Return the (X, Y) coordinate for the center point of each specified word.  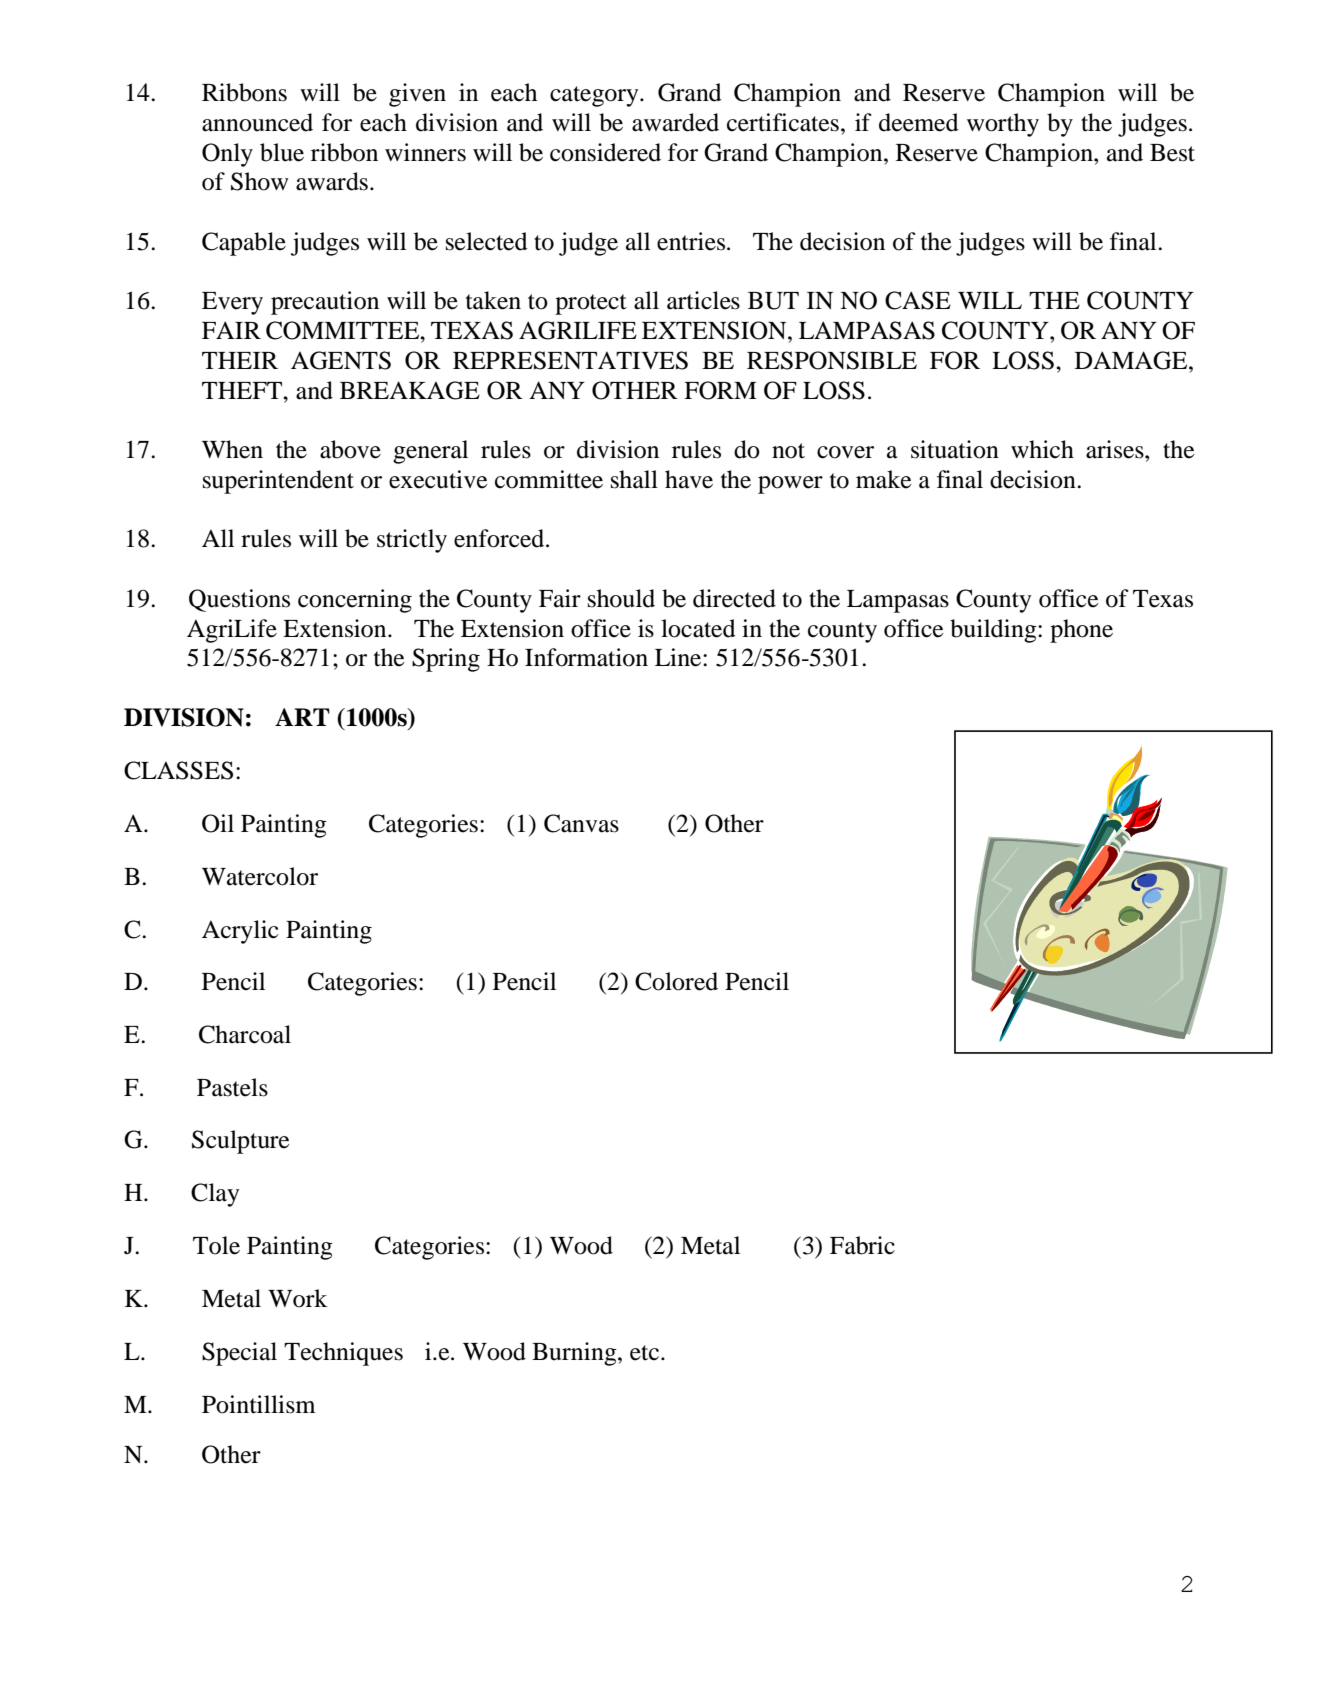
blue (282, 152)
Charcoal (245, 1034)
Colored (676, 981)
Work (298, 1298)
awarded (675, 122)
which (1042, 449)
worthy (1003, 125)
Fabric (862, 1245)
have (689, 479)
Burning (575, 1354)
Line (679, 657)
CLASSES (178, 770)
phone (1081, 631)
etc (646, 1353)
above (350, 449)
